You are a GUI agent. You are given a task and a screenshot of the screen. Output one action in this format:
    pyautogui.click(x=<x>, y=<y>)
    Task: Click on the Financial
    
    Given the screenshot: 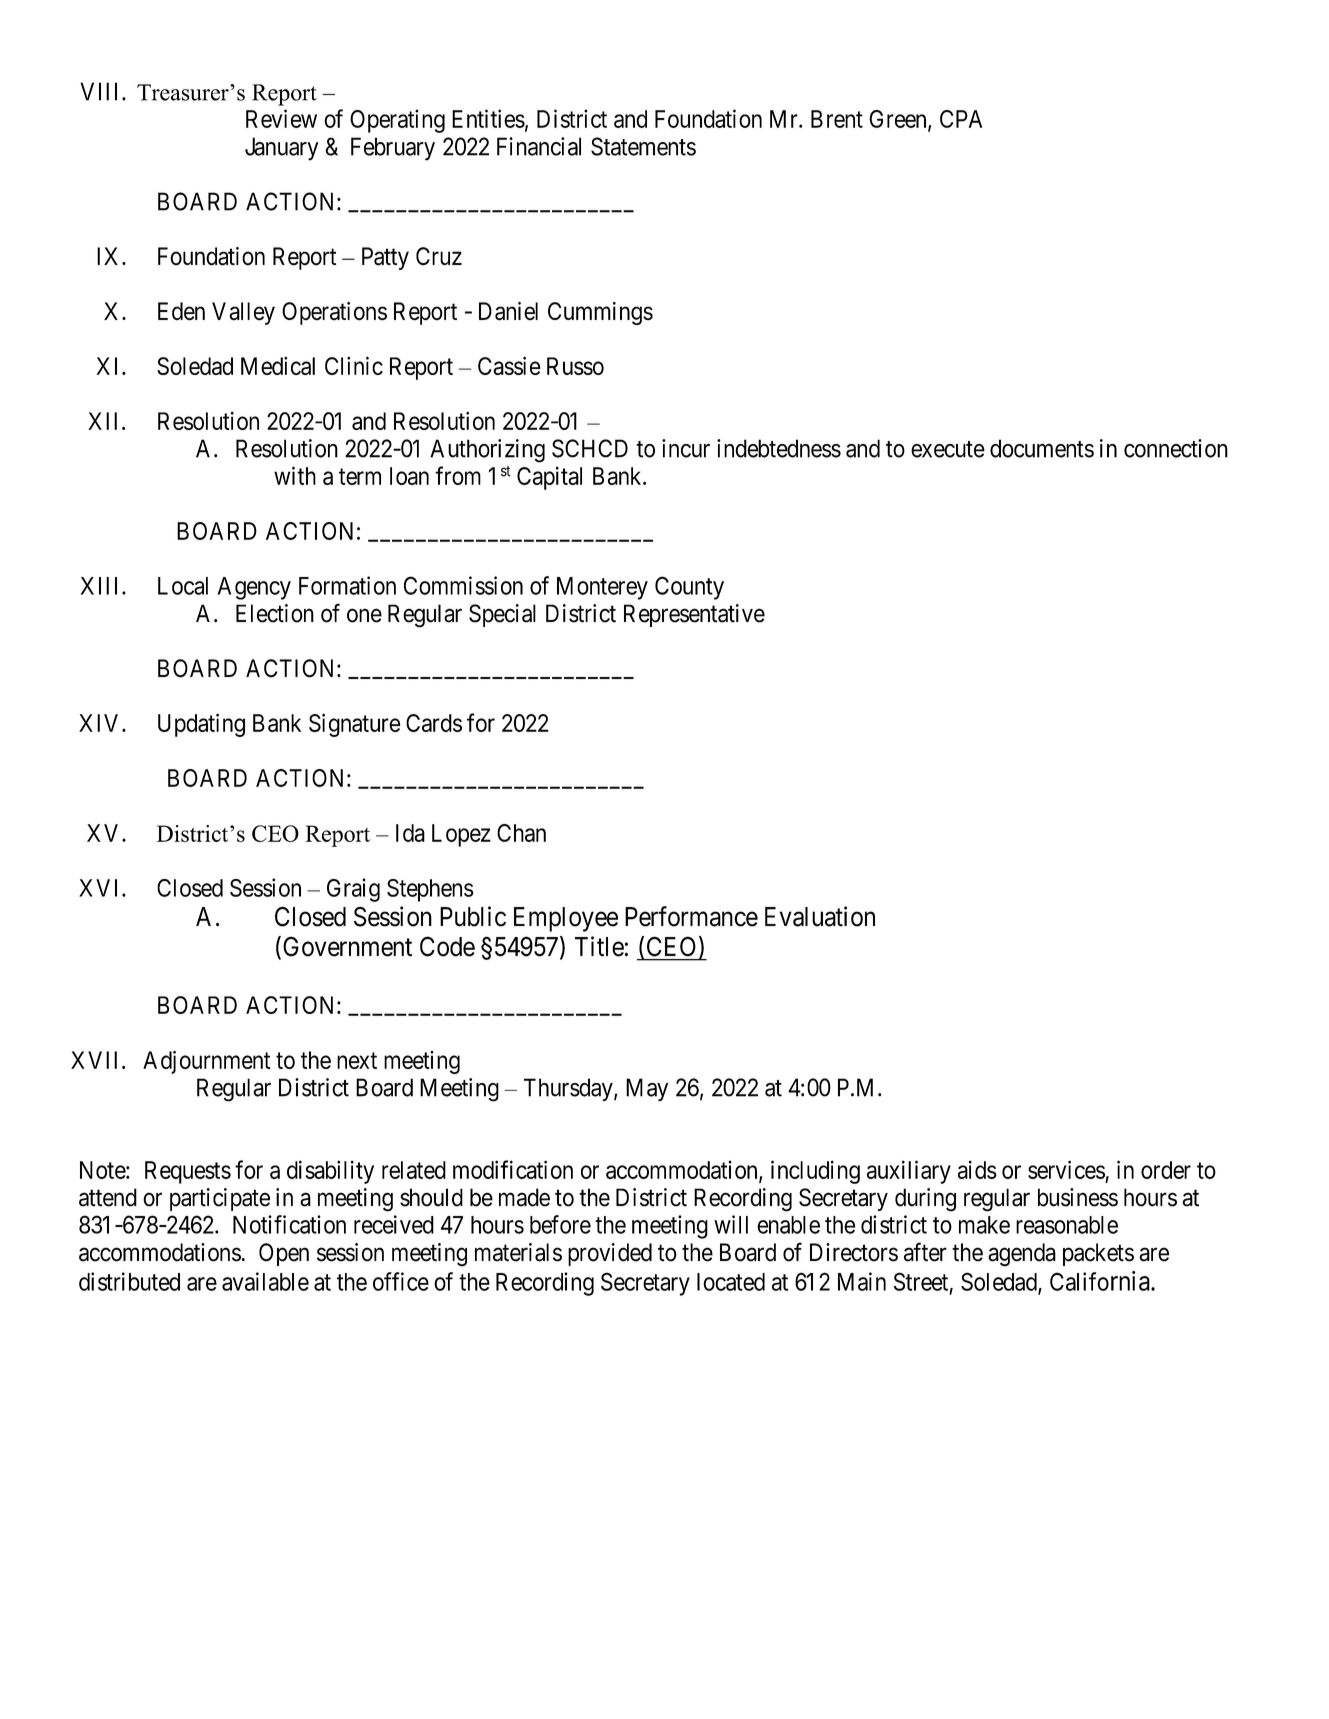 What is the action you would take?
    pyautogui.click(x=539, y=146)
